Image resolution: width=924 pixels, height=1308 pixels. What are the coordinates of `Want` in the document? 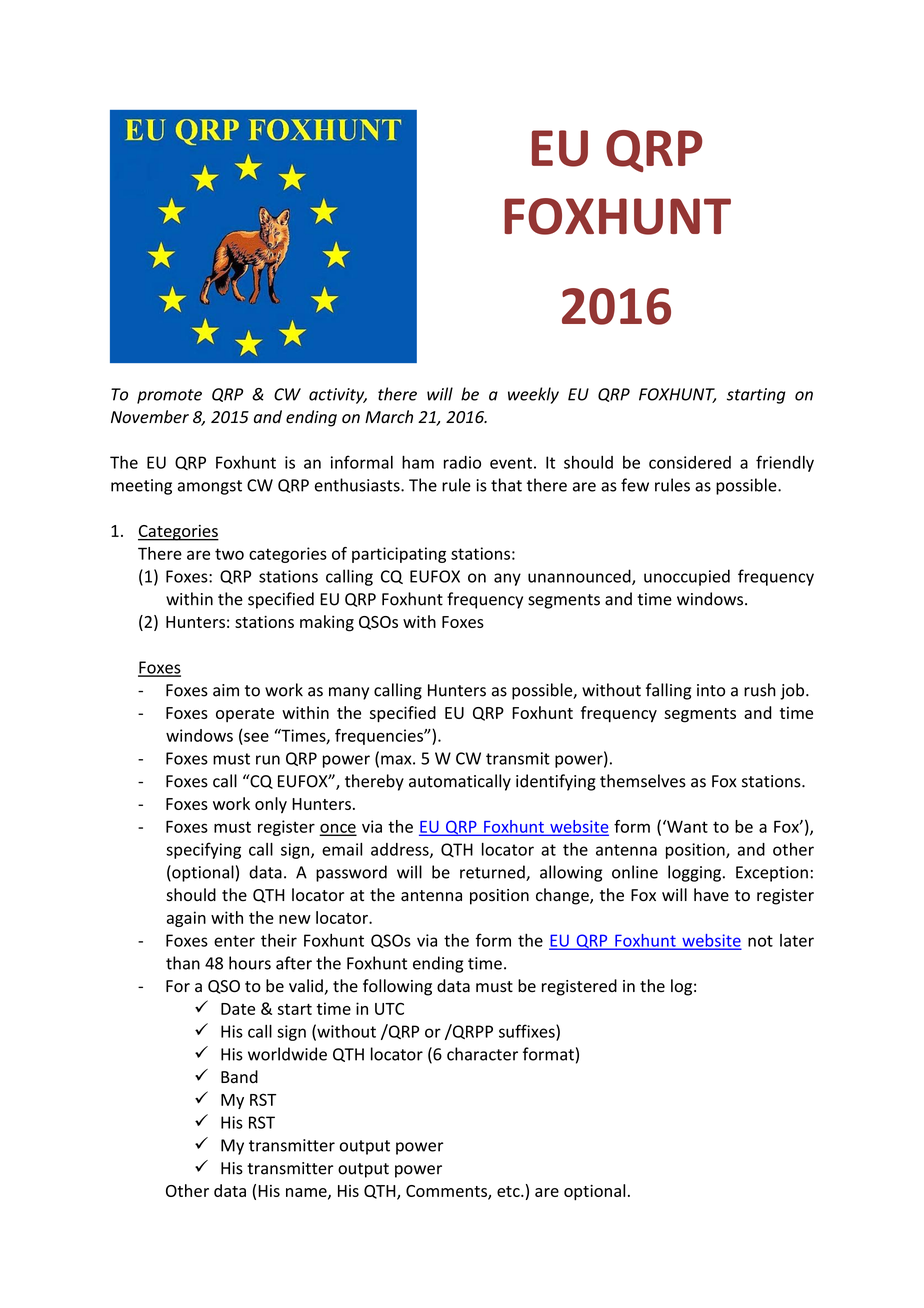 It's located at (686, 826).
